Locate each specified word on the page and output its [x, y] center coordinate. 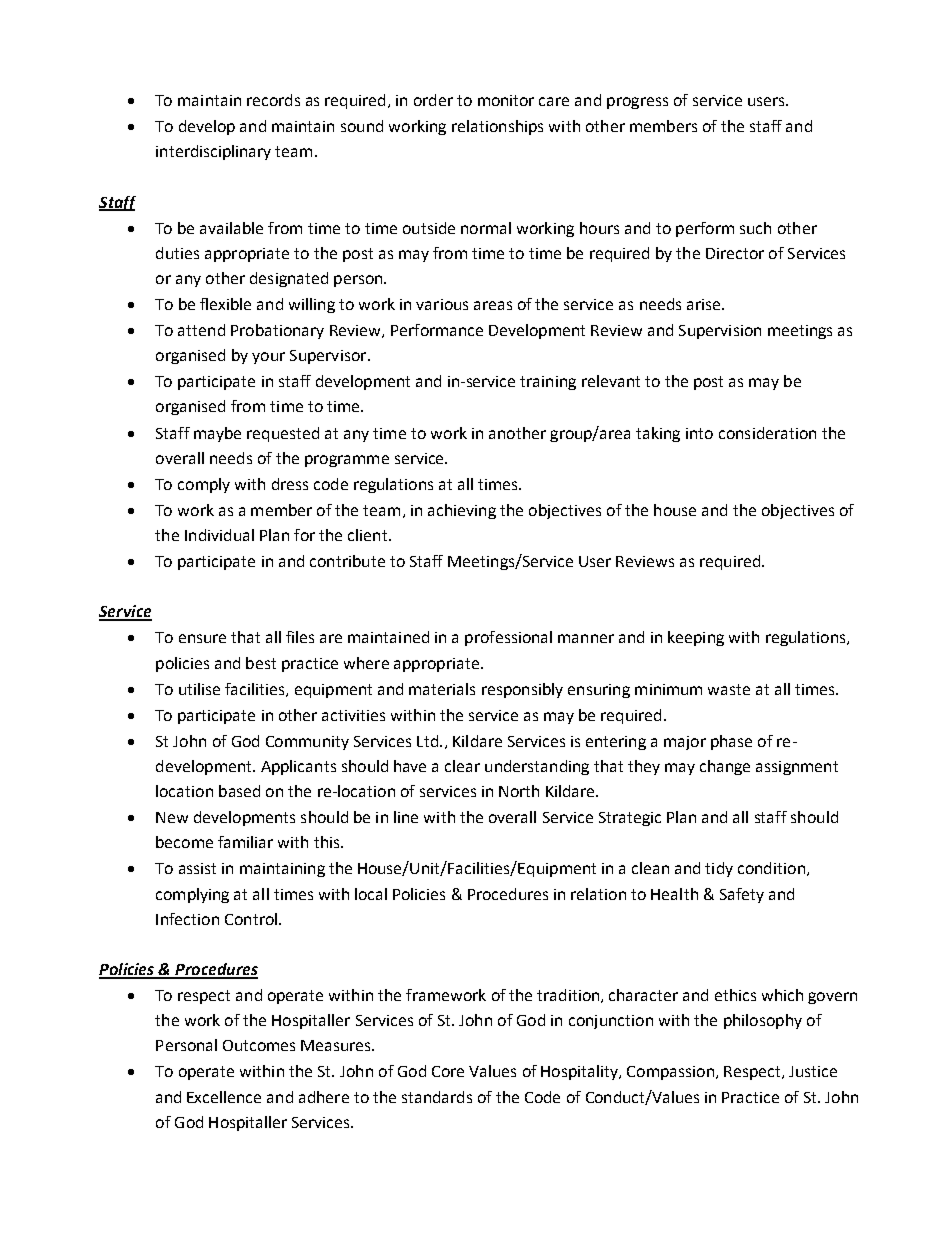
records [273, 100]
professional [508, 638]
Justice [813, 1071]
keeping [696, 638]
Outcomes [259, 1045]
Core [448, 1071]
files [300, 637]
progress [637, 103]
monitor [506, 100]
